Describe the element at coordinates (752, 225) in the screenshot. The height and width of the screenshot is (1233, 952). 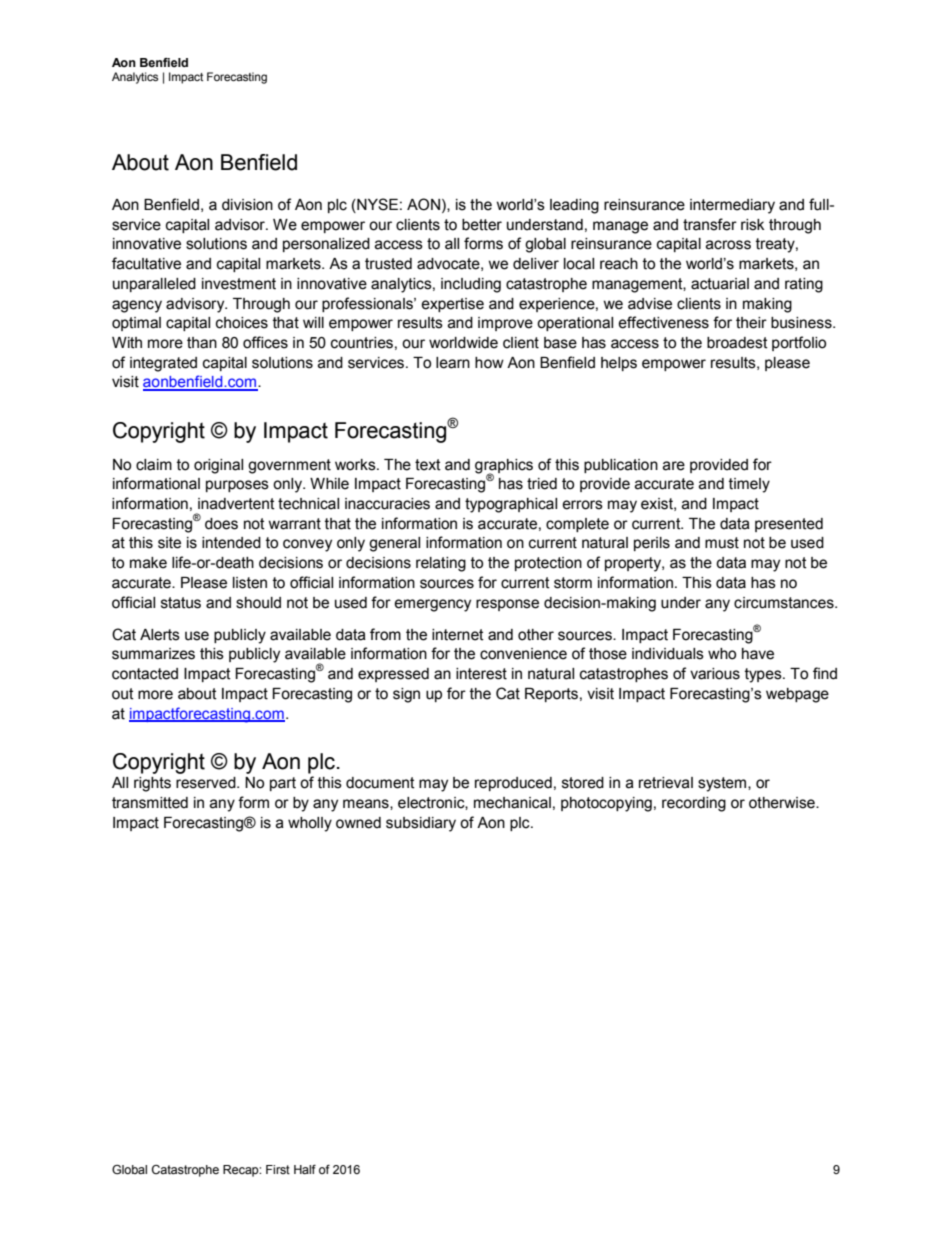
I see `risk` at that location.
